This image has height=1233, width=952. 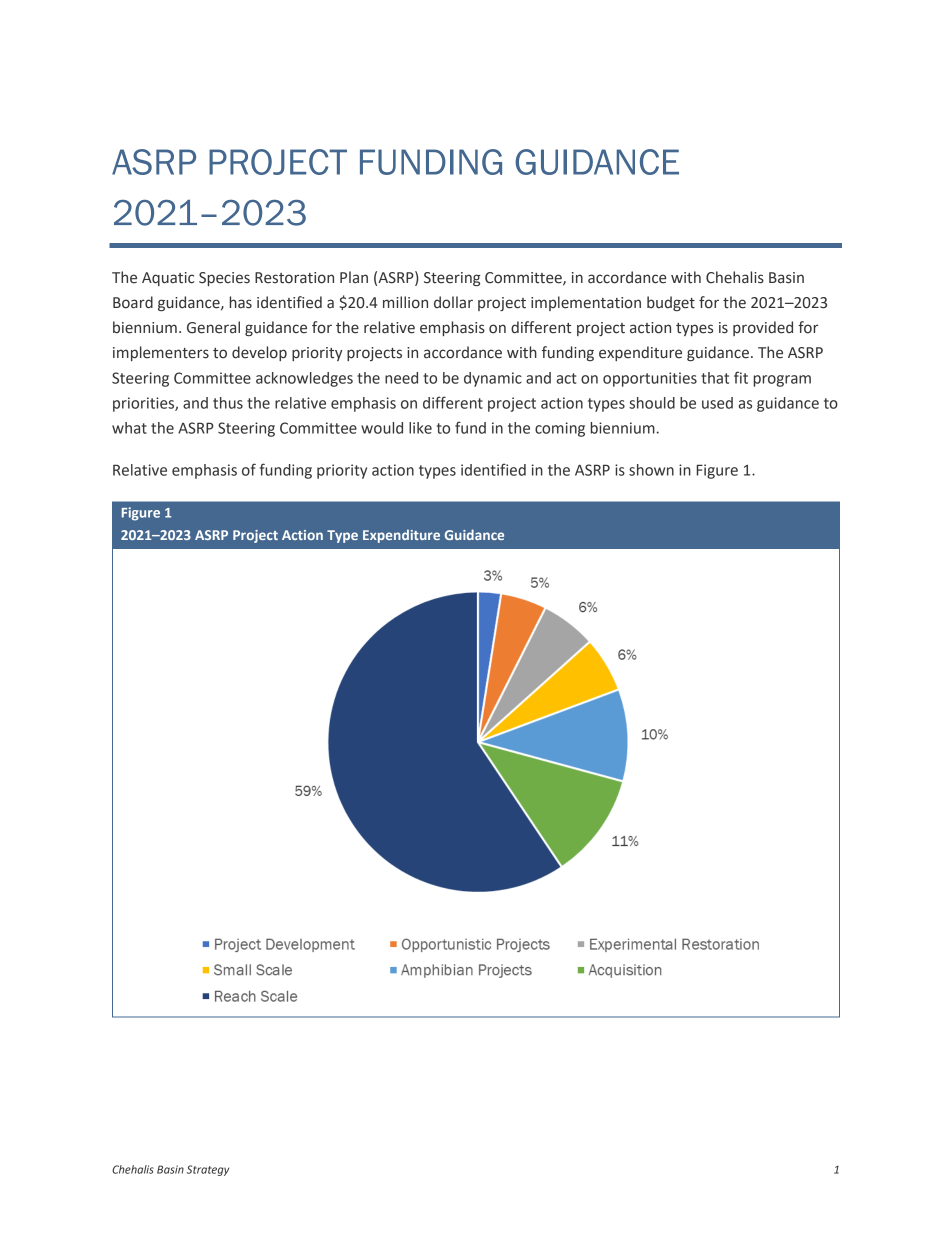 I want to click on Strategy, so click(x=208, y=1170).
